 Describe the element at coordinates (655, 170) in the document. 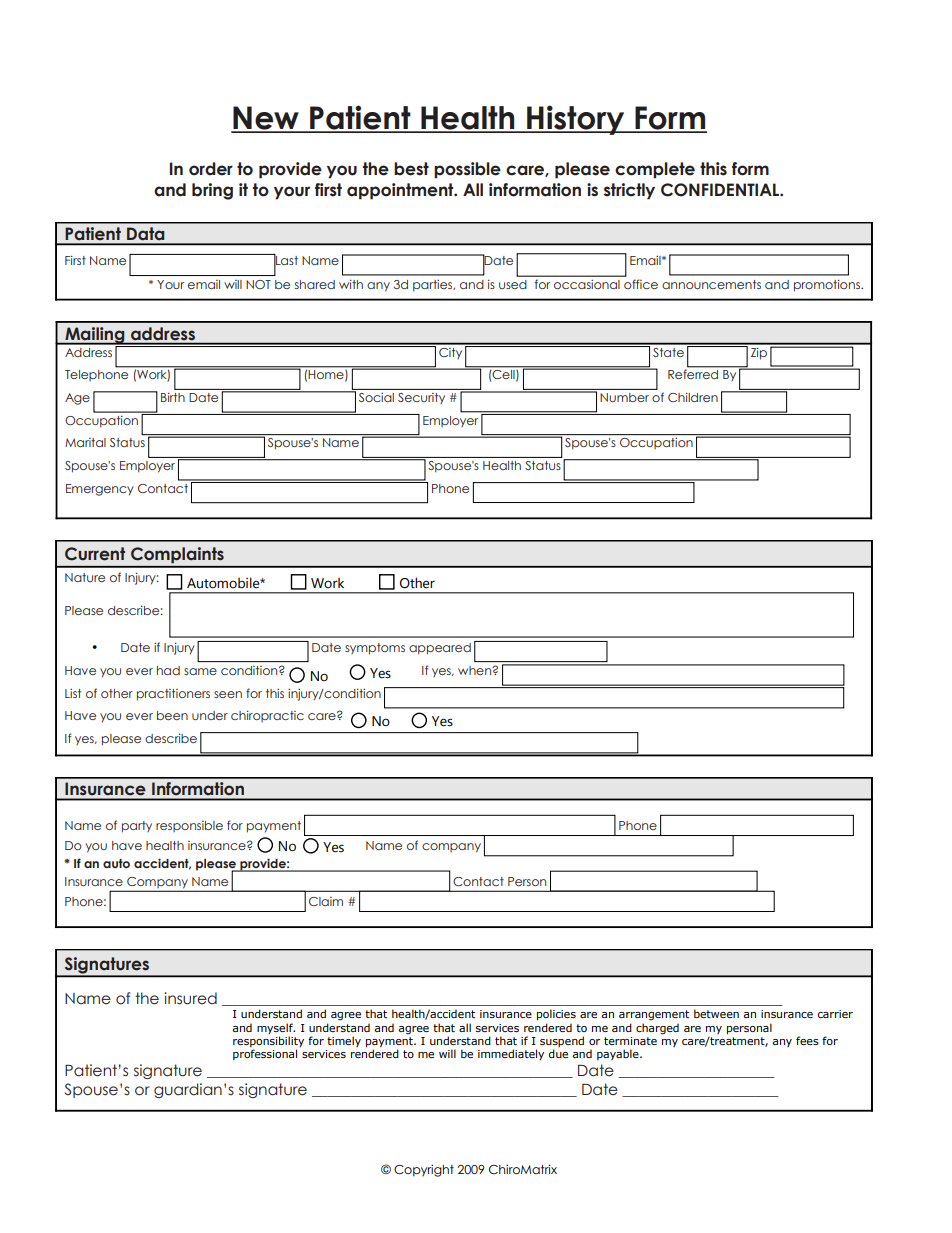

I see `complete` at that location.
